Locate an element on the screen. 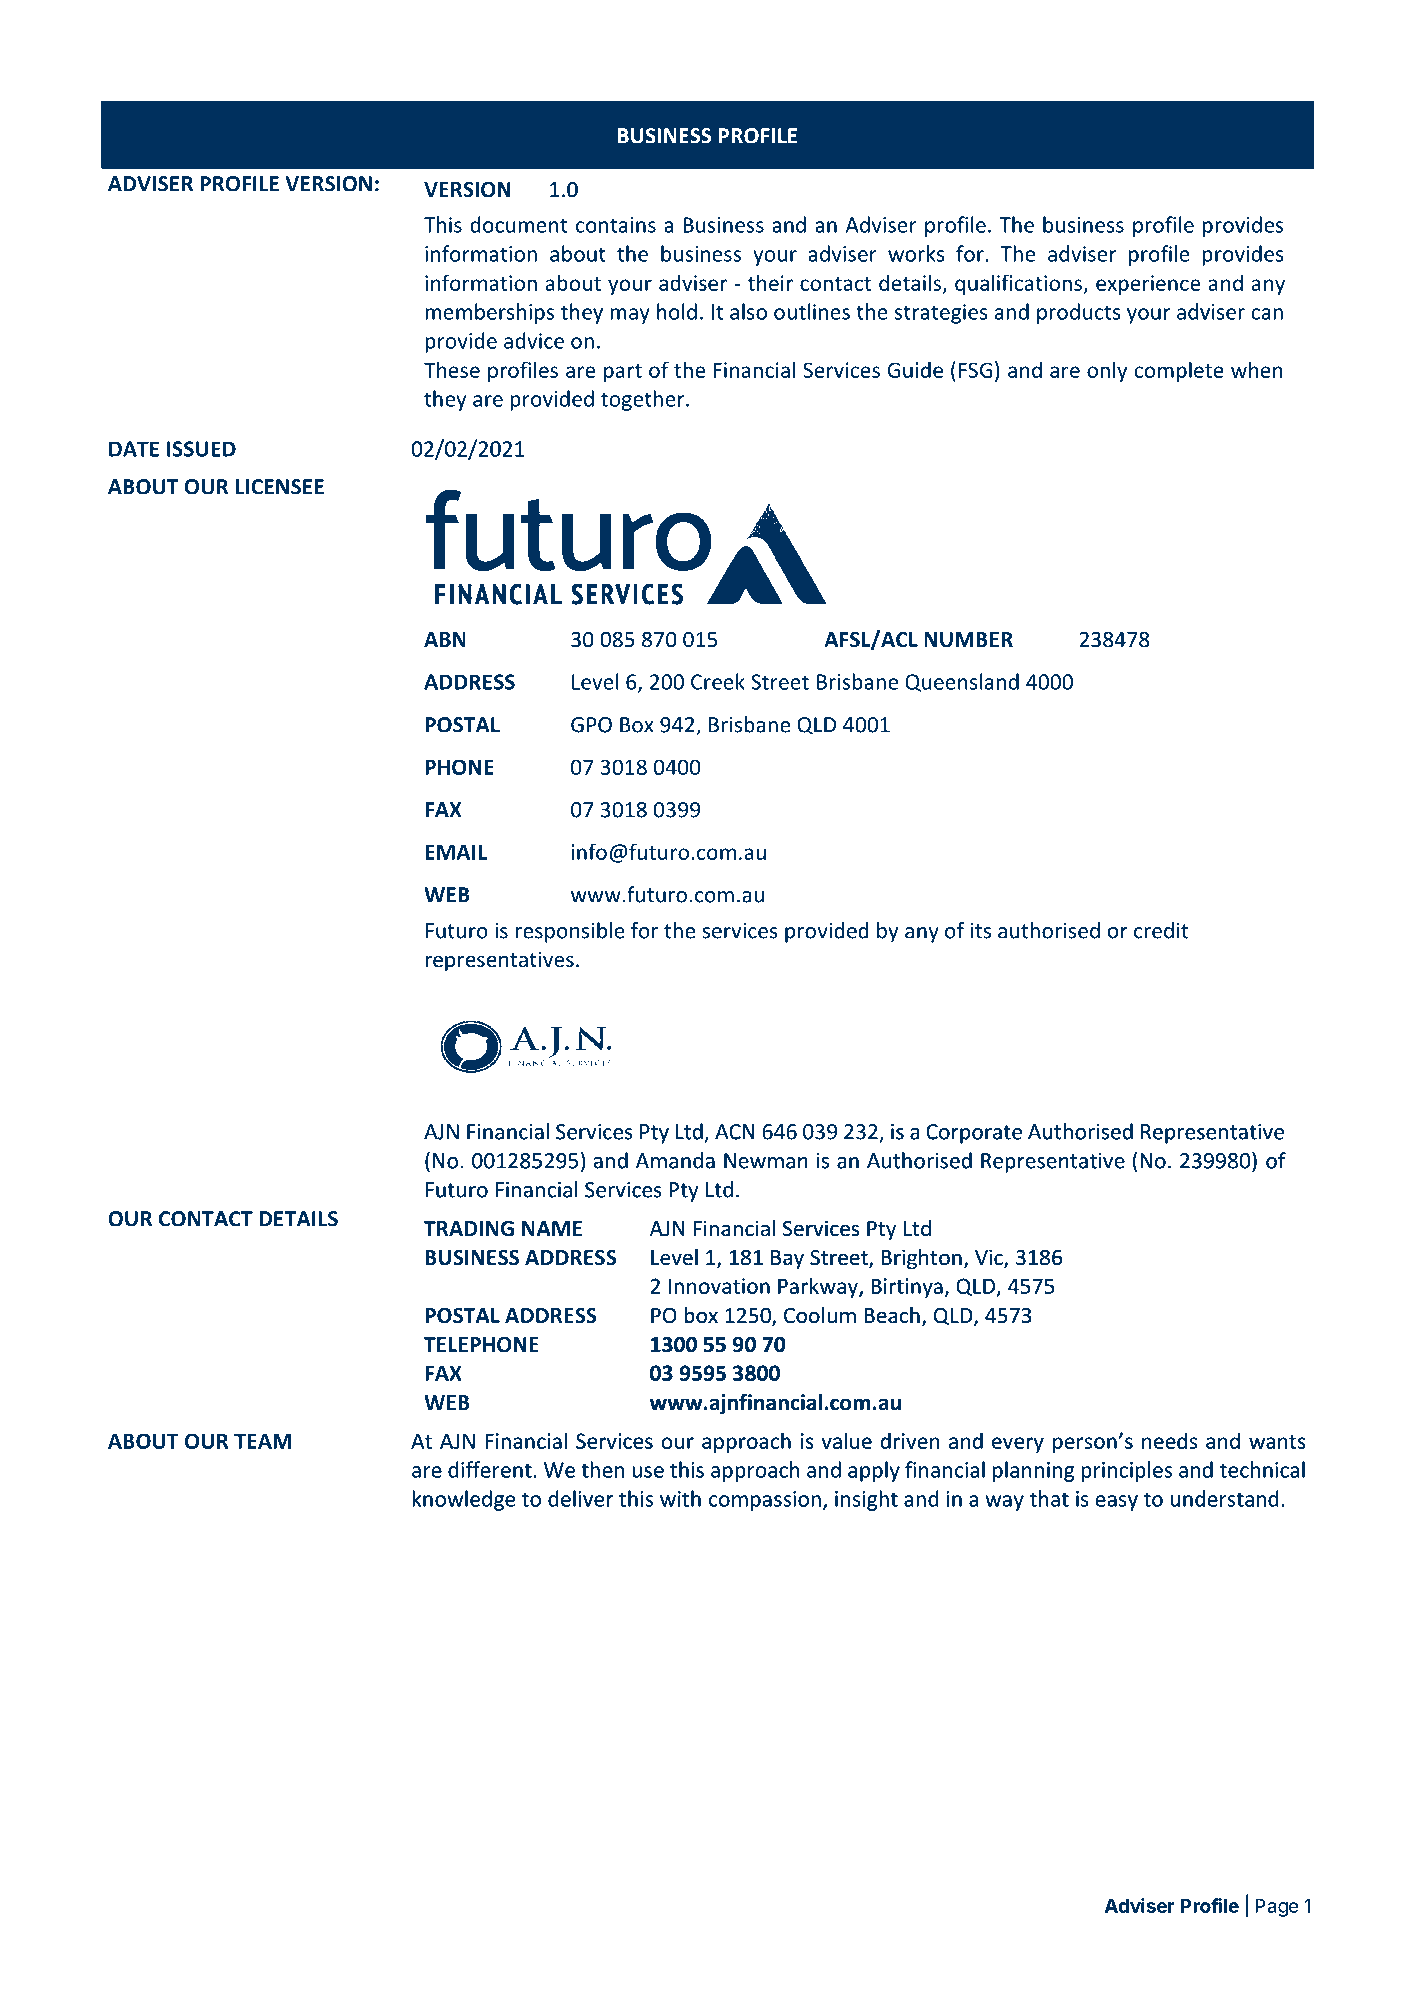 The image size is (1415, 2001). hold is located at coordinates (677, 311).
